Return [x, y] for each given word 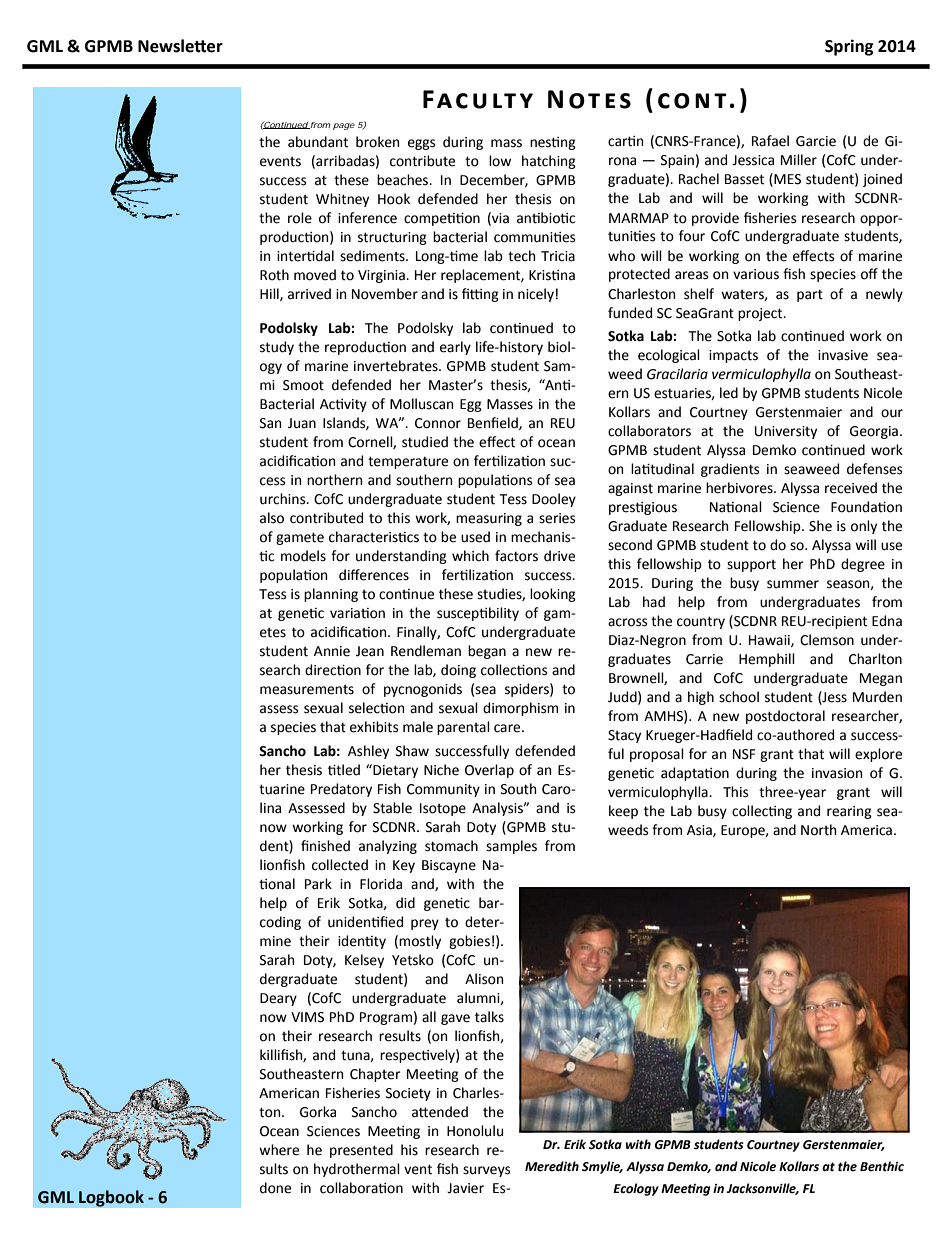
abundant [318, 142]
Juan [302, 423]
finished [325, 846]
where [279, 1150]
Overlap [489, 771]
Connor [438, 423]
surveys [486, 1171]
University [786, 432]
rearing [849, 812]
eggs [421, 144]
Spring [849, 47]
